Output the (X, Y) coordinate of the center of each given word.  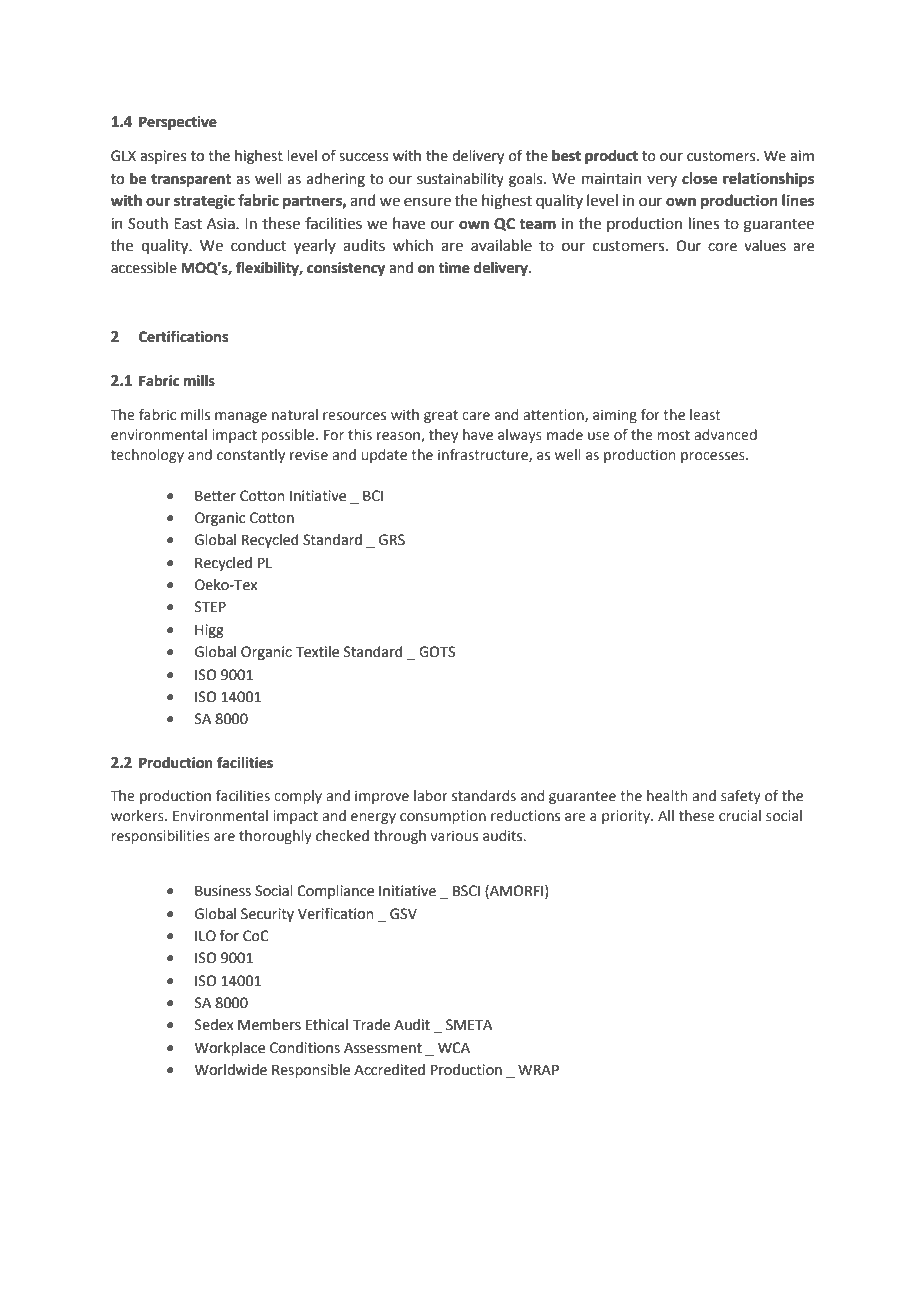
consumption (443, 817)
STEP (210, 607)
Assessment (383, 1048)
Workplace (230, 1049)
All (666, 815)
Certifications (183, 336)
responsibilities (161, 837)
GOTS (437, 652)
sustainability (460, 180)
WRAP (538, 1069)
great (441, 416)
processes (714, 457)
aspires (163, 157)
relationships (768, 180)
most (674, 435)
